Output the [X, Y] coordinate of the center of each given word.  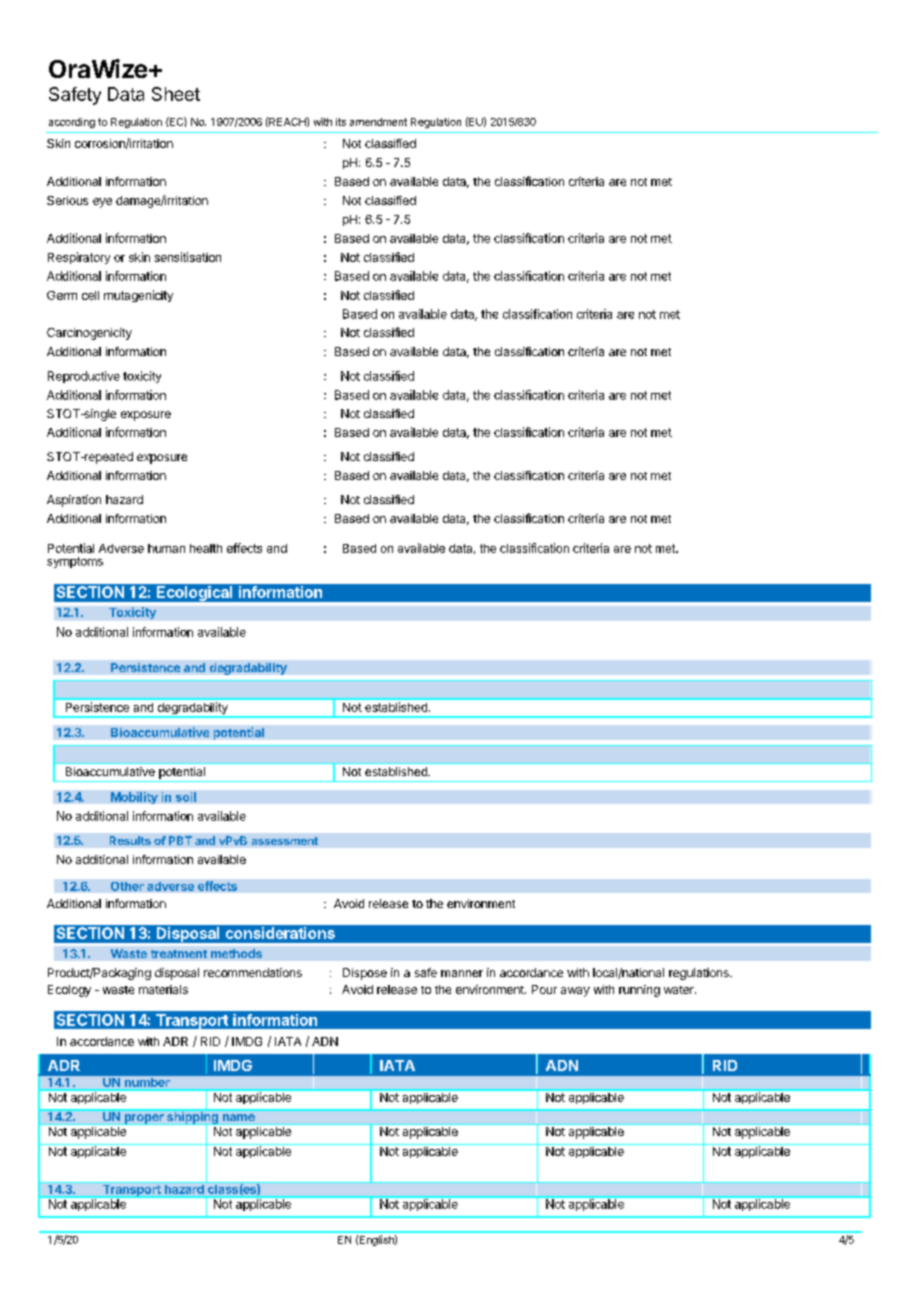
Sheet [176, 94]
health [206, 548]
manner [462, 973]
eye [102, 203]
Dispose [365, 974]
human [166, 548]
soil [186, 797]
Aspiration [74, 501]
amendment [378, 122]
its [341, 122]
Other [127, 886]
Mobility [134, 798]
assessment [285, 841]
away [575, 992]
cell [90, 295]
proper [144, 1119]
